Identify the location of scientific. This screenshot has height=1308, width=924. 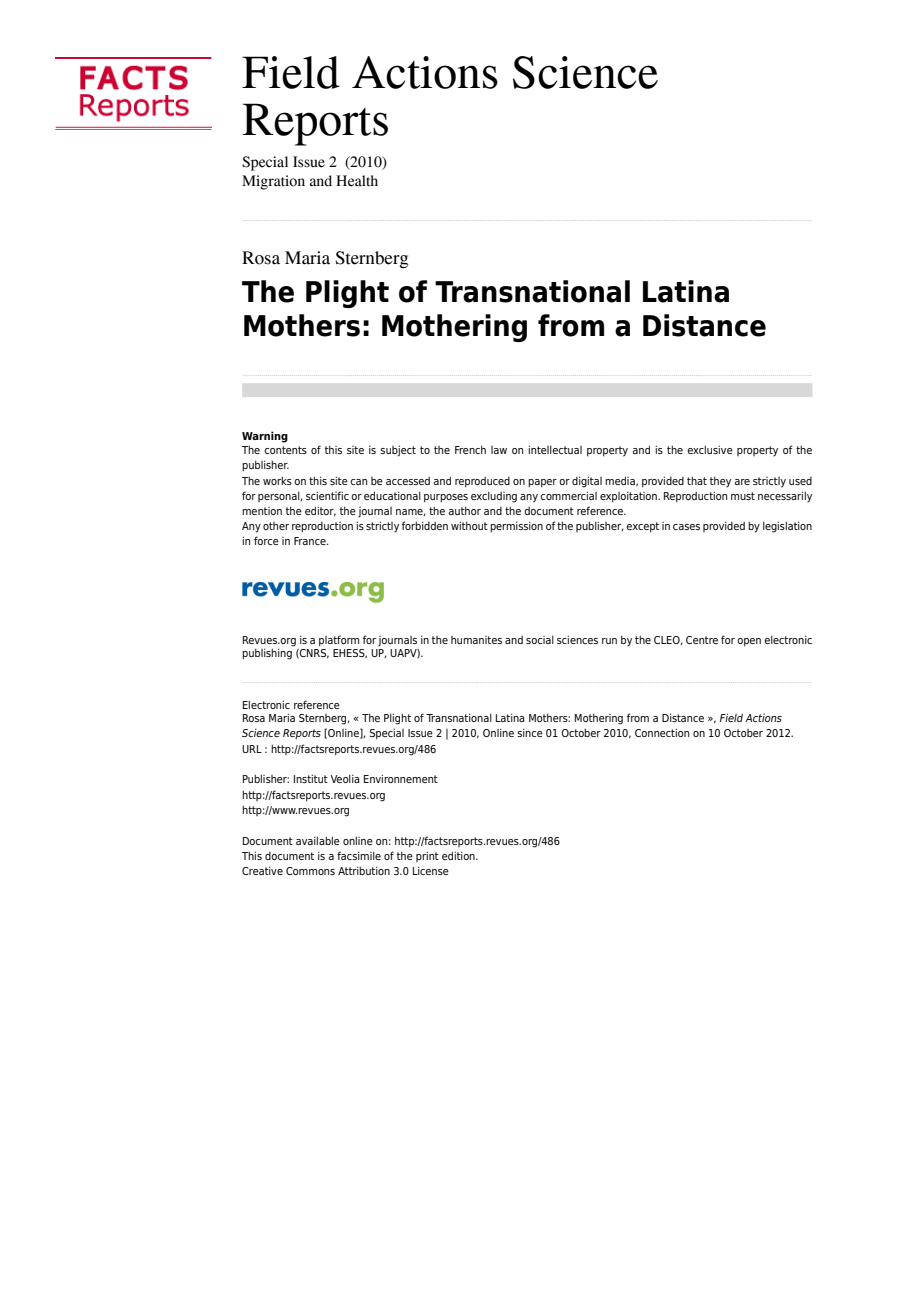
(327, 495).
